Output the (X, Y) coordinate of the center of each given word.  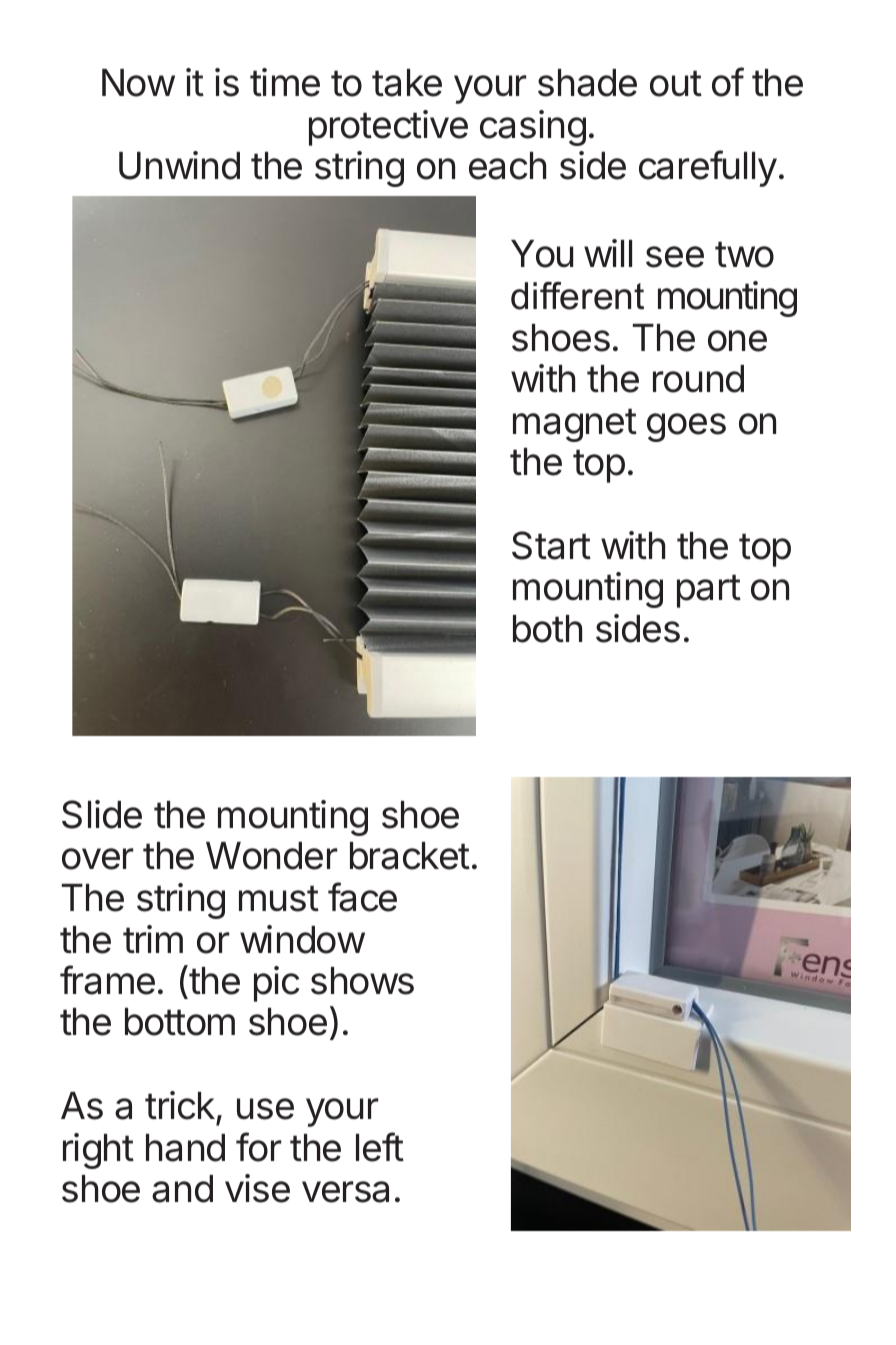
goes (686, 427)
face (362, 897)
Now (138, 83)
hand (185, 1148)
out (676, 83)
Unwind (179, 165)
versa (345, 1192)
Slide (102, 814)
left (380, 1147)
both (547, 629)
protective (388, 128)
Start (551, 545)
